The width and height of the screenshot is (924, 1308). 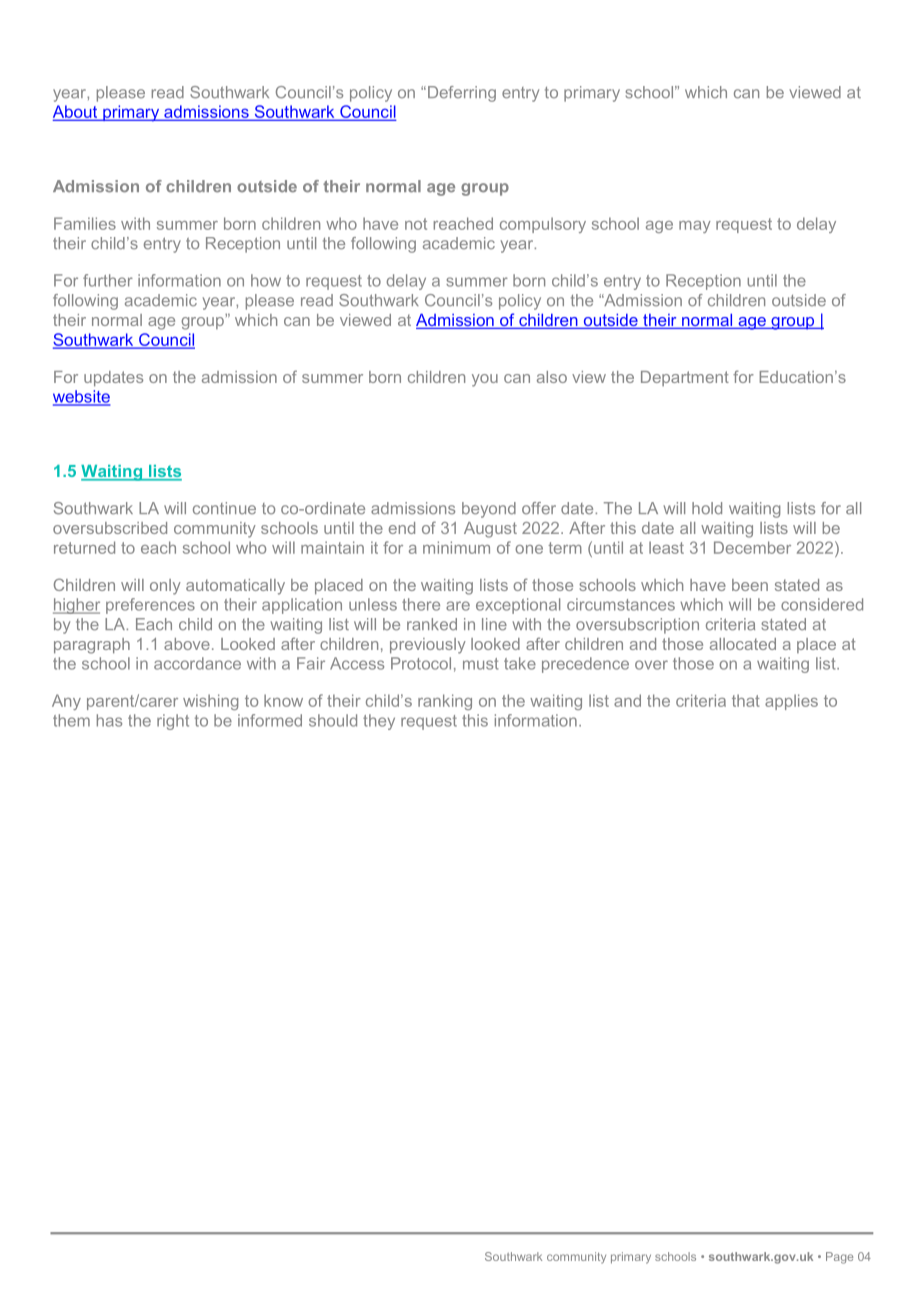 I want to click on right, so click(x=173, y=722).
